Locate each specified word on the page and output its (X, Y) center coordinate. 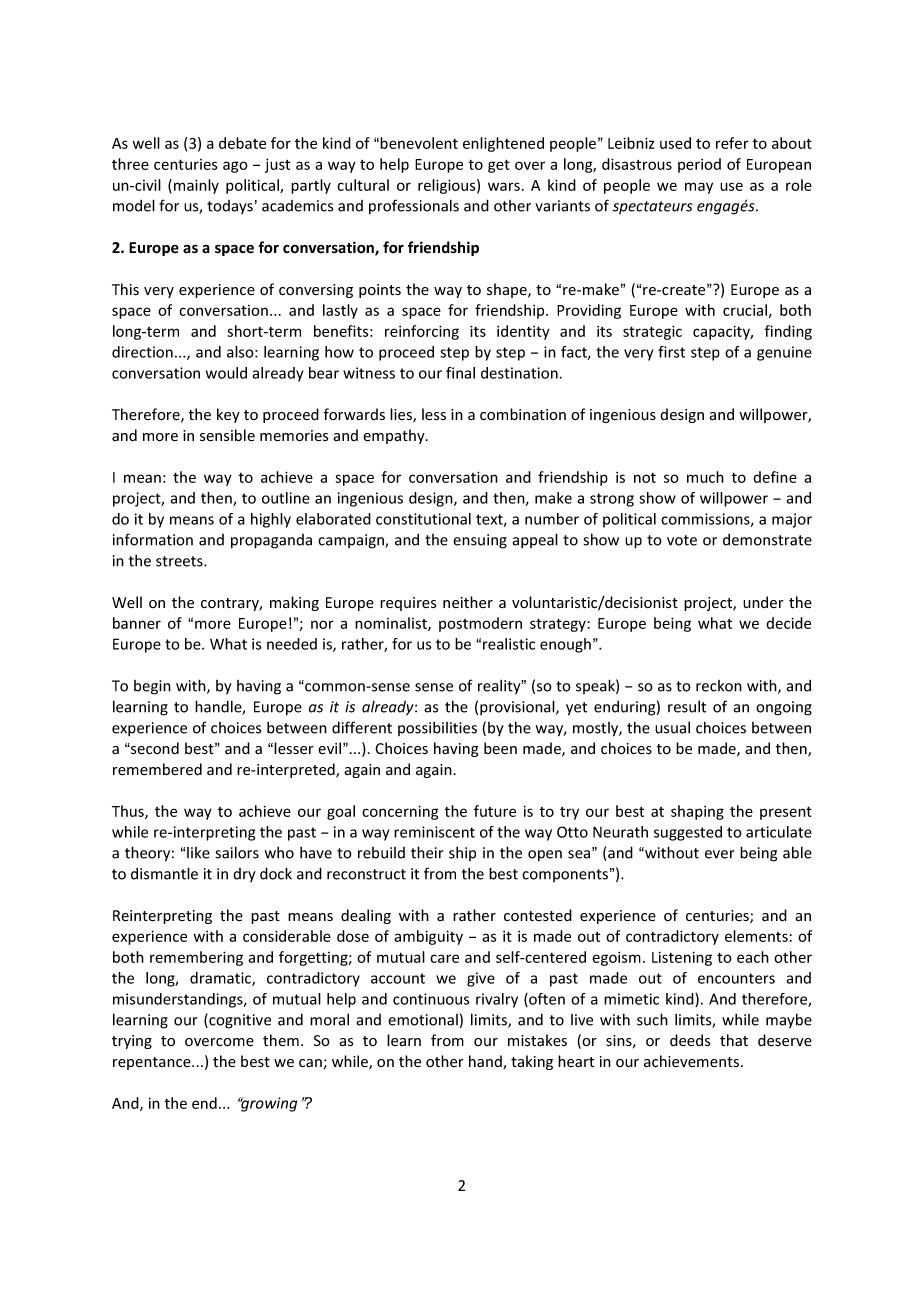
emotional (423, 1020)
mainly (196, 186)
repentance (153, 1063)
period (699, 165)
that (734, 1040)
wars (504, 186)
